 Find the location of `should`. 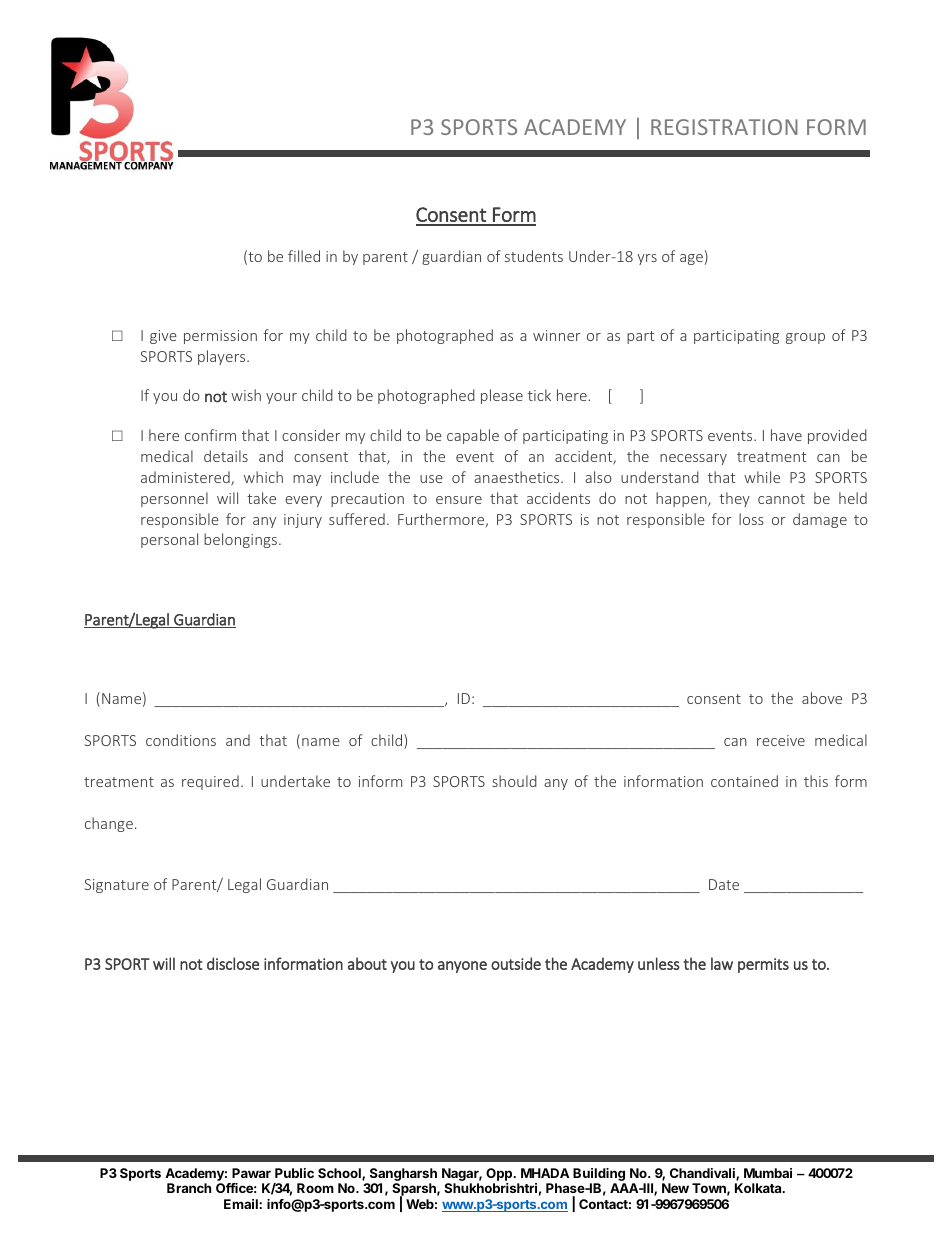

should is located at coordinates (514, 781).
